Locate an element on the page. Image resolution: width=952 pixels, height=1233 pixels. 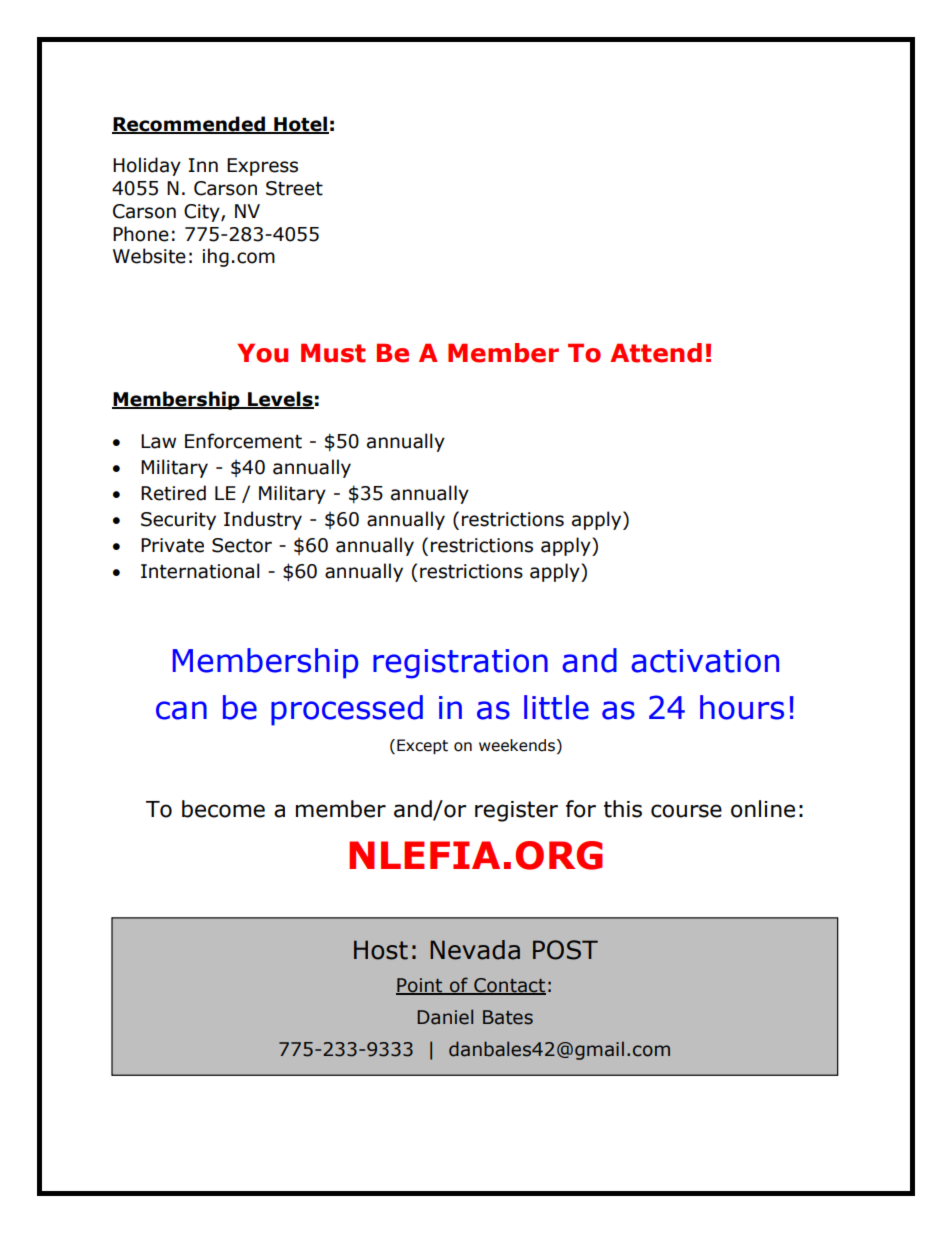
Hotel is located at coordinates (300, 125).
